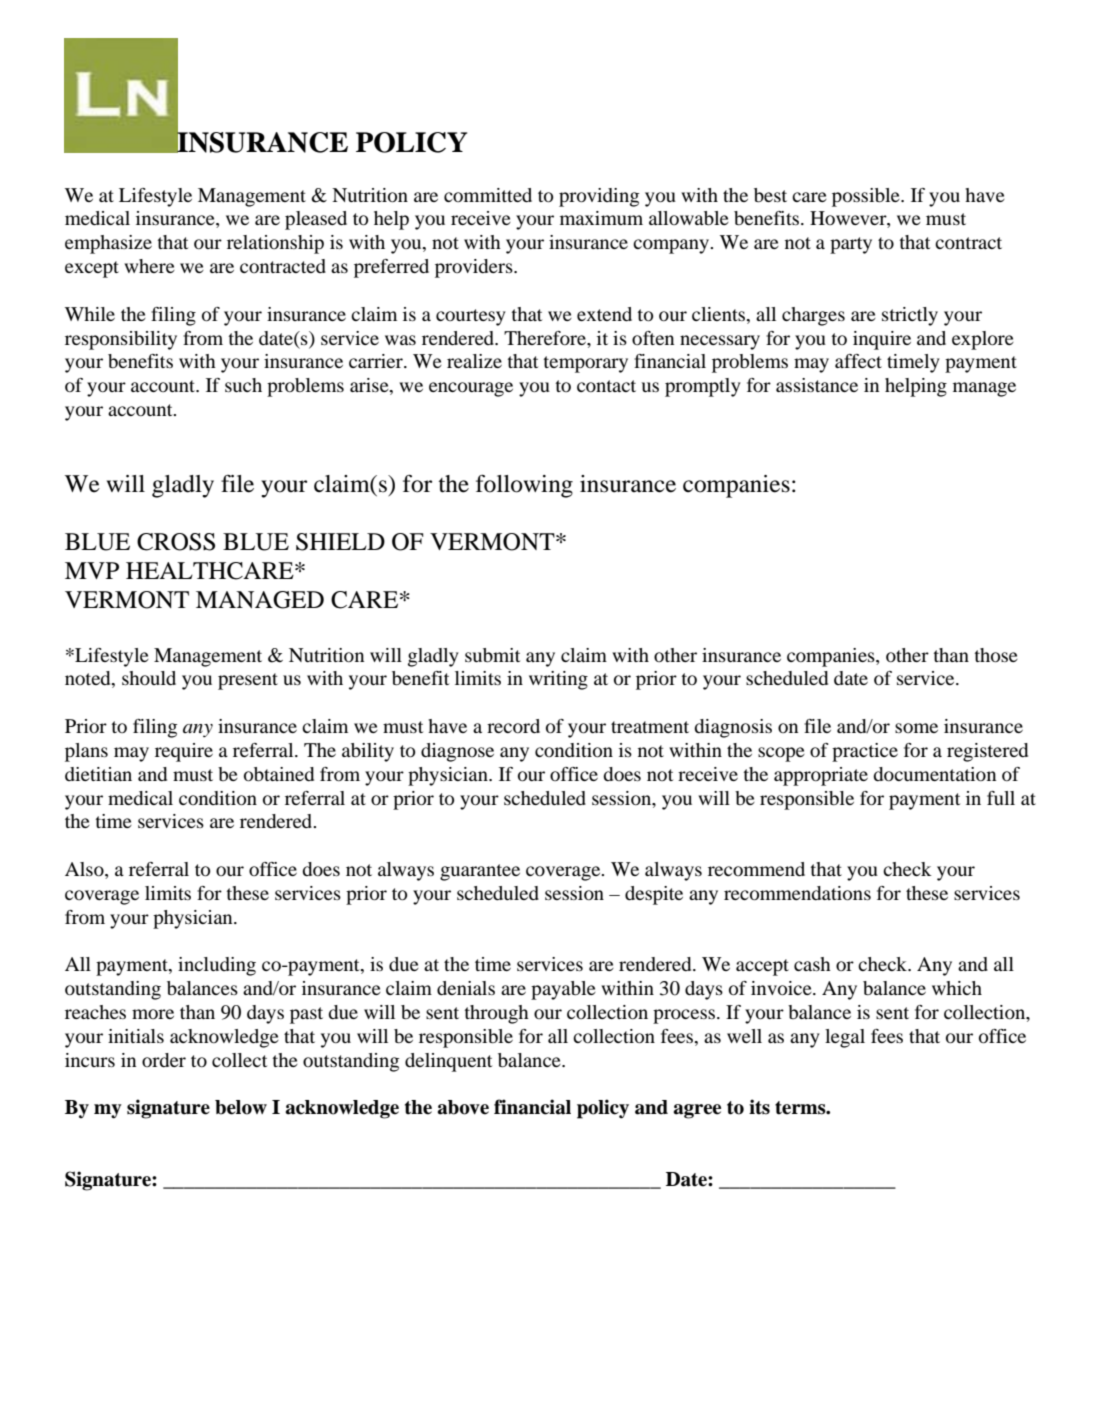 This screenshot has width=1103, height=1427. Describe the element at coordinates (867, 197) in the screenshot. I see `possible` at that location.
